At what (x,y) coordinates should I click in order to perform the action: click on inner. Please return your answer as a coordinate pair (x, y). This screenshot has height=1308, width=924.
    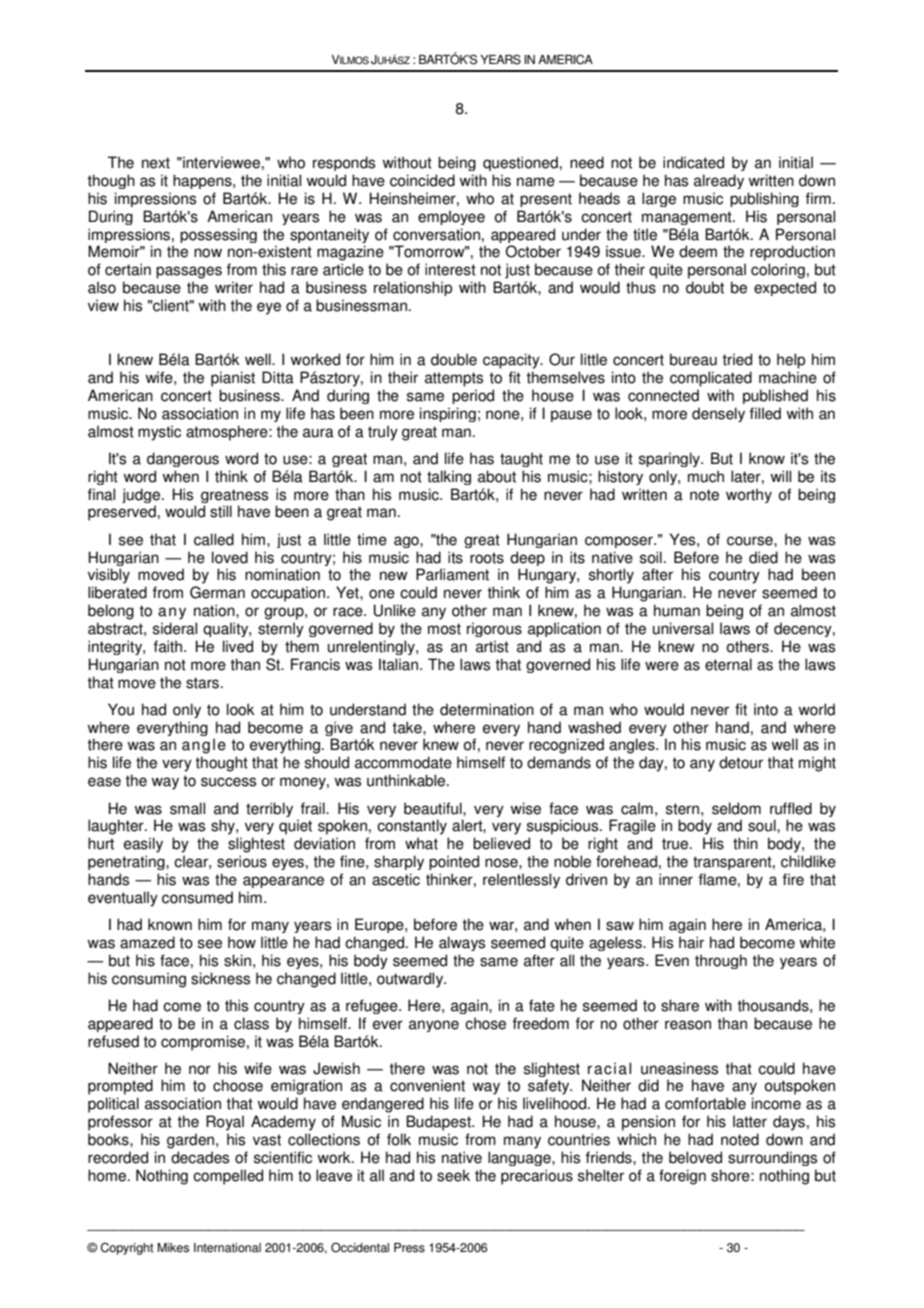
    Looking at the image, I should click on (676, 879).
